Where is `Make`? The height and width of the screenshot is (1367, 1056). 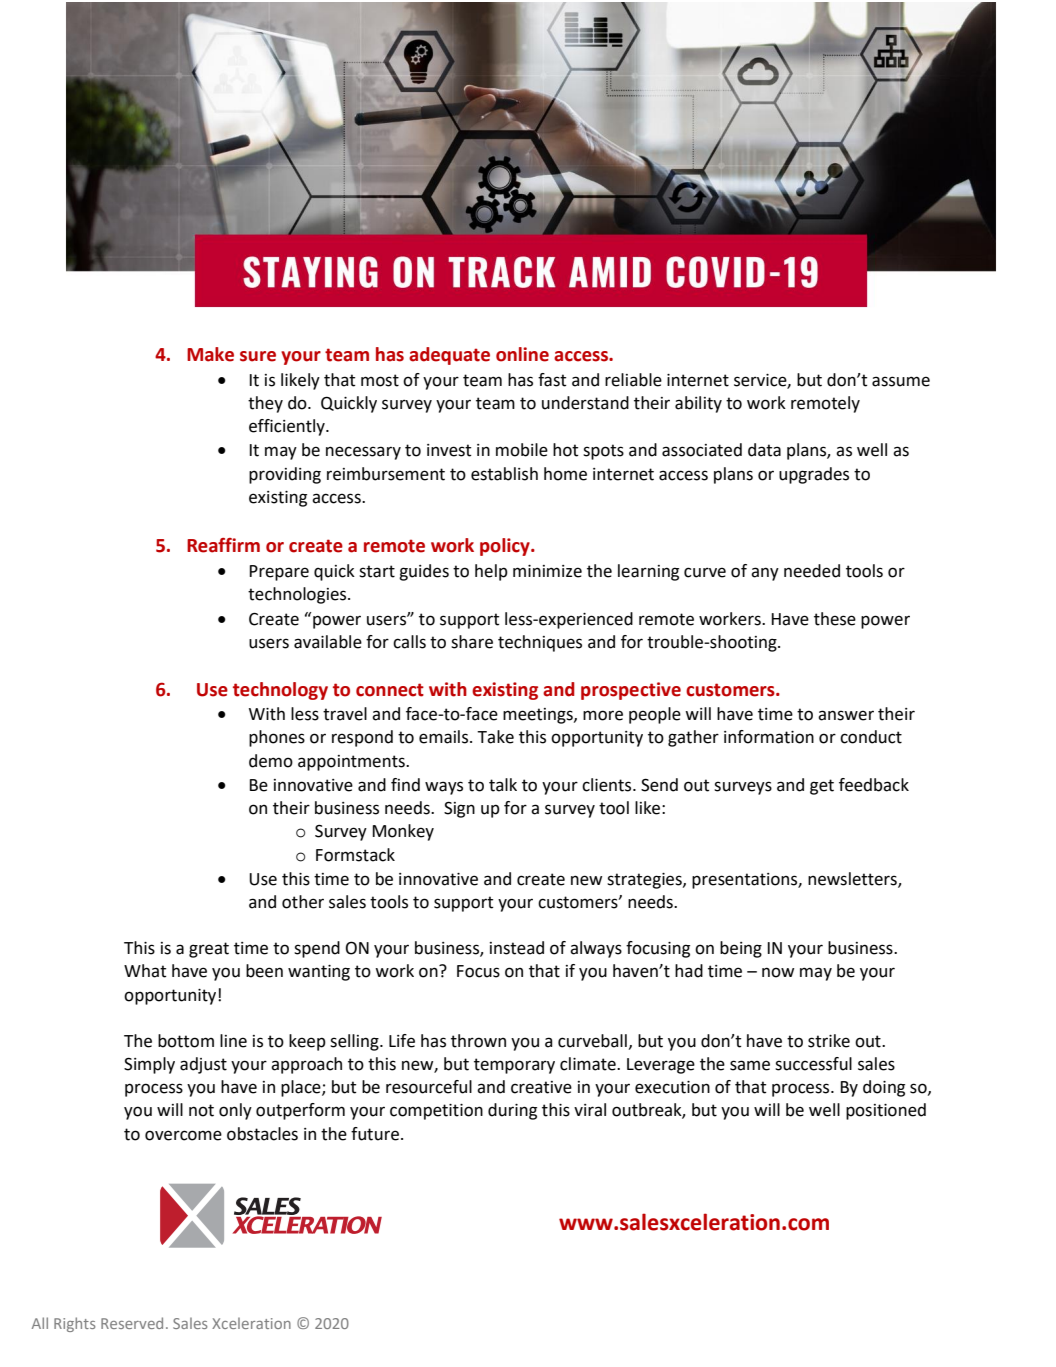 Make is located at coordinates (210, 354).
